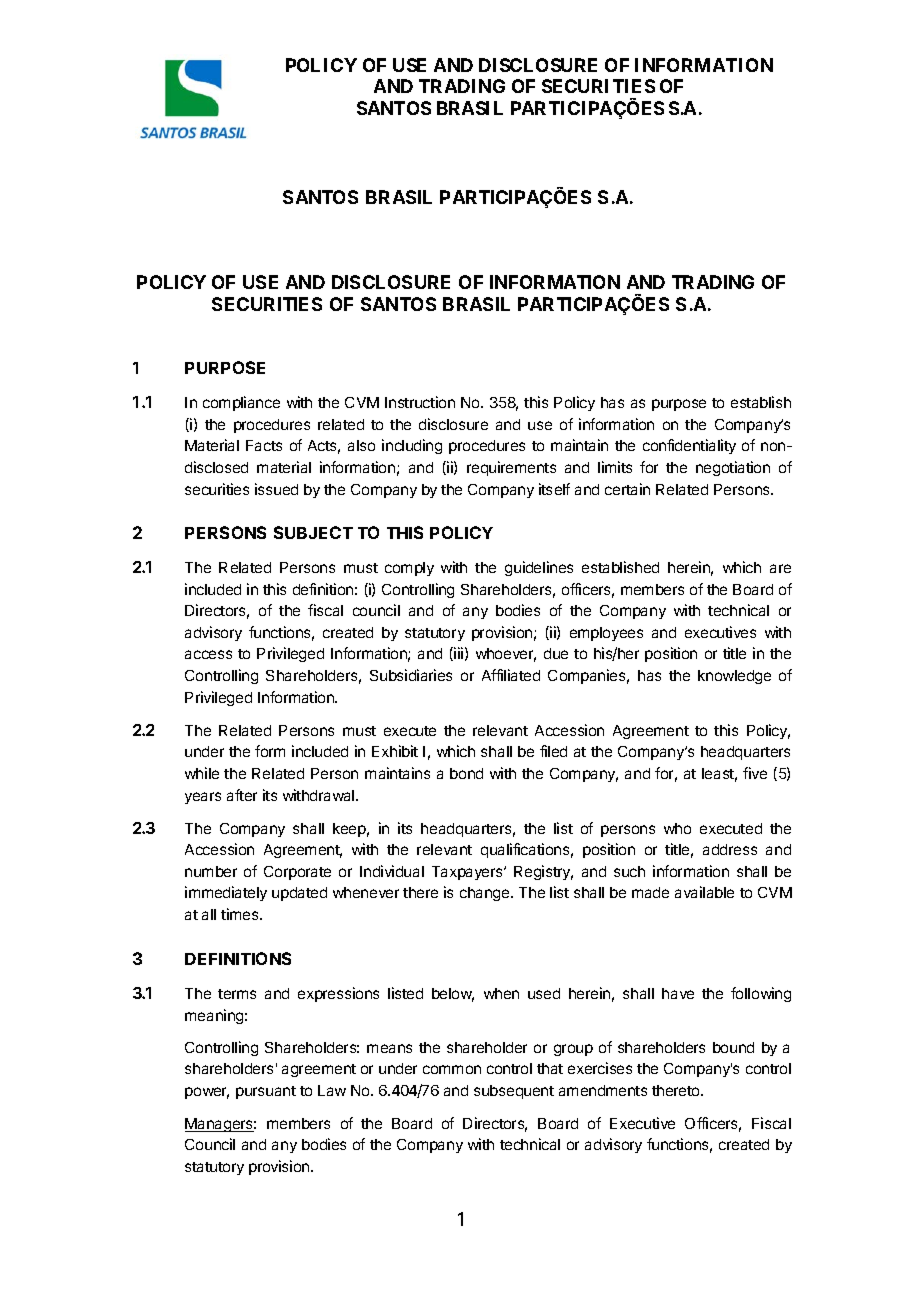 The image size is (924, 1308). Describe the element at coordinates (420, 402) in the screenshot. I see `Instruction` at that location.
